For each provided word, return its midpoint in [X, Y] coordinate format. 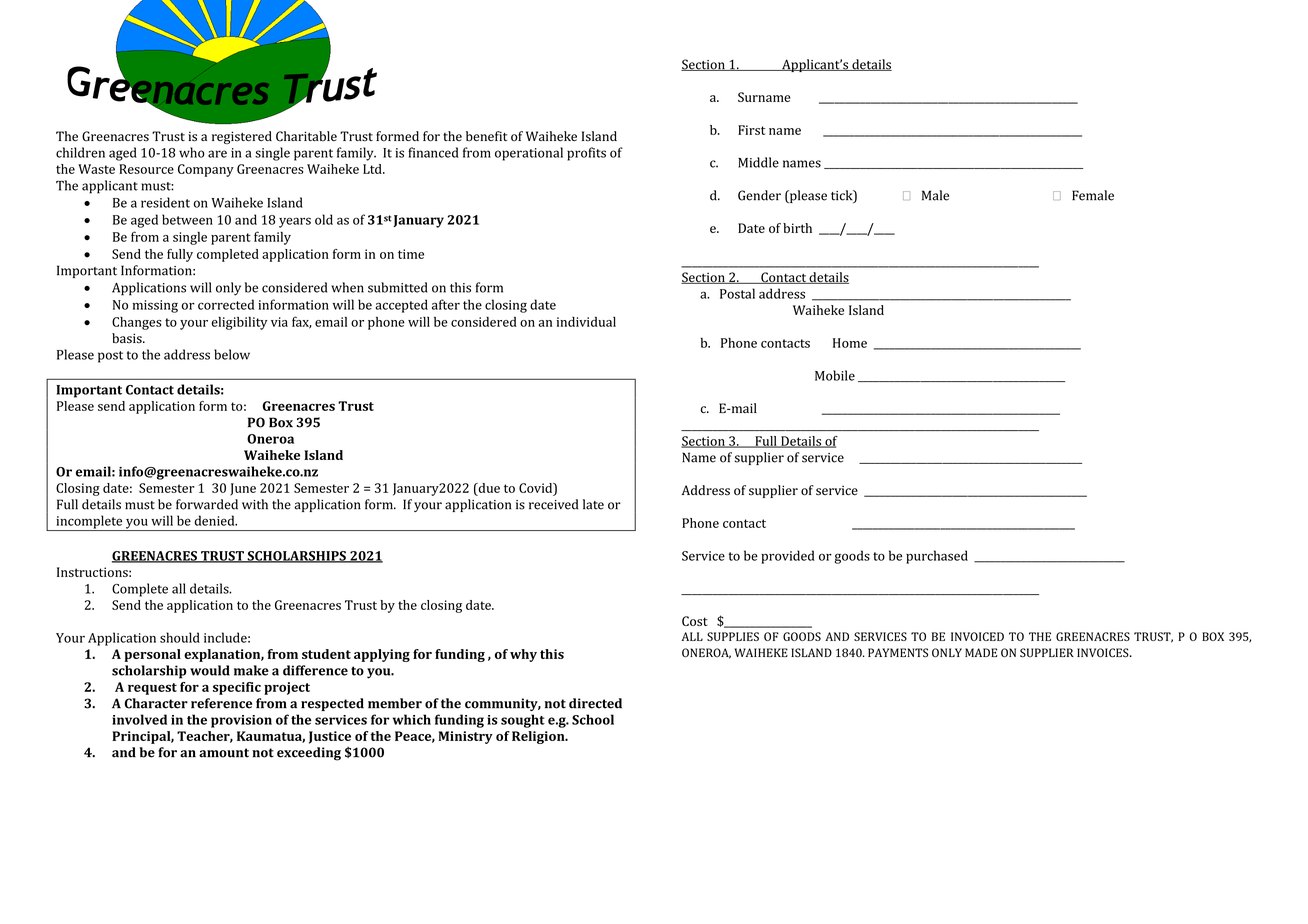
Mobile [835, 375]
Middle [758, 162]
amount [224, 753]
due [488, 489]
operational [529, 154]
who [192, 152]
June [243, 489]
